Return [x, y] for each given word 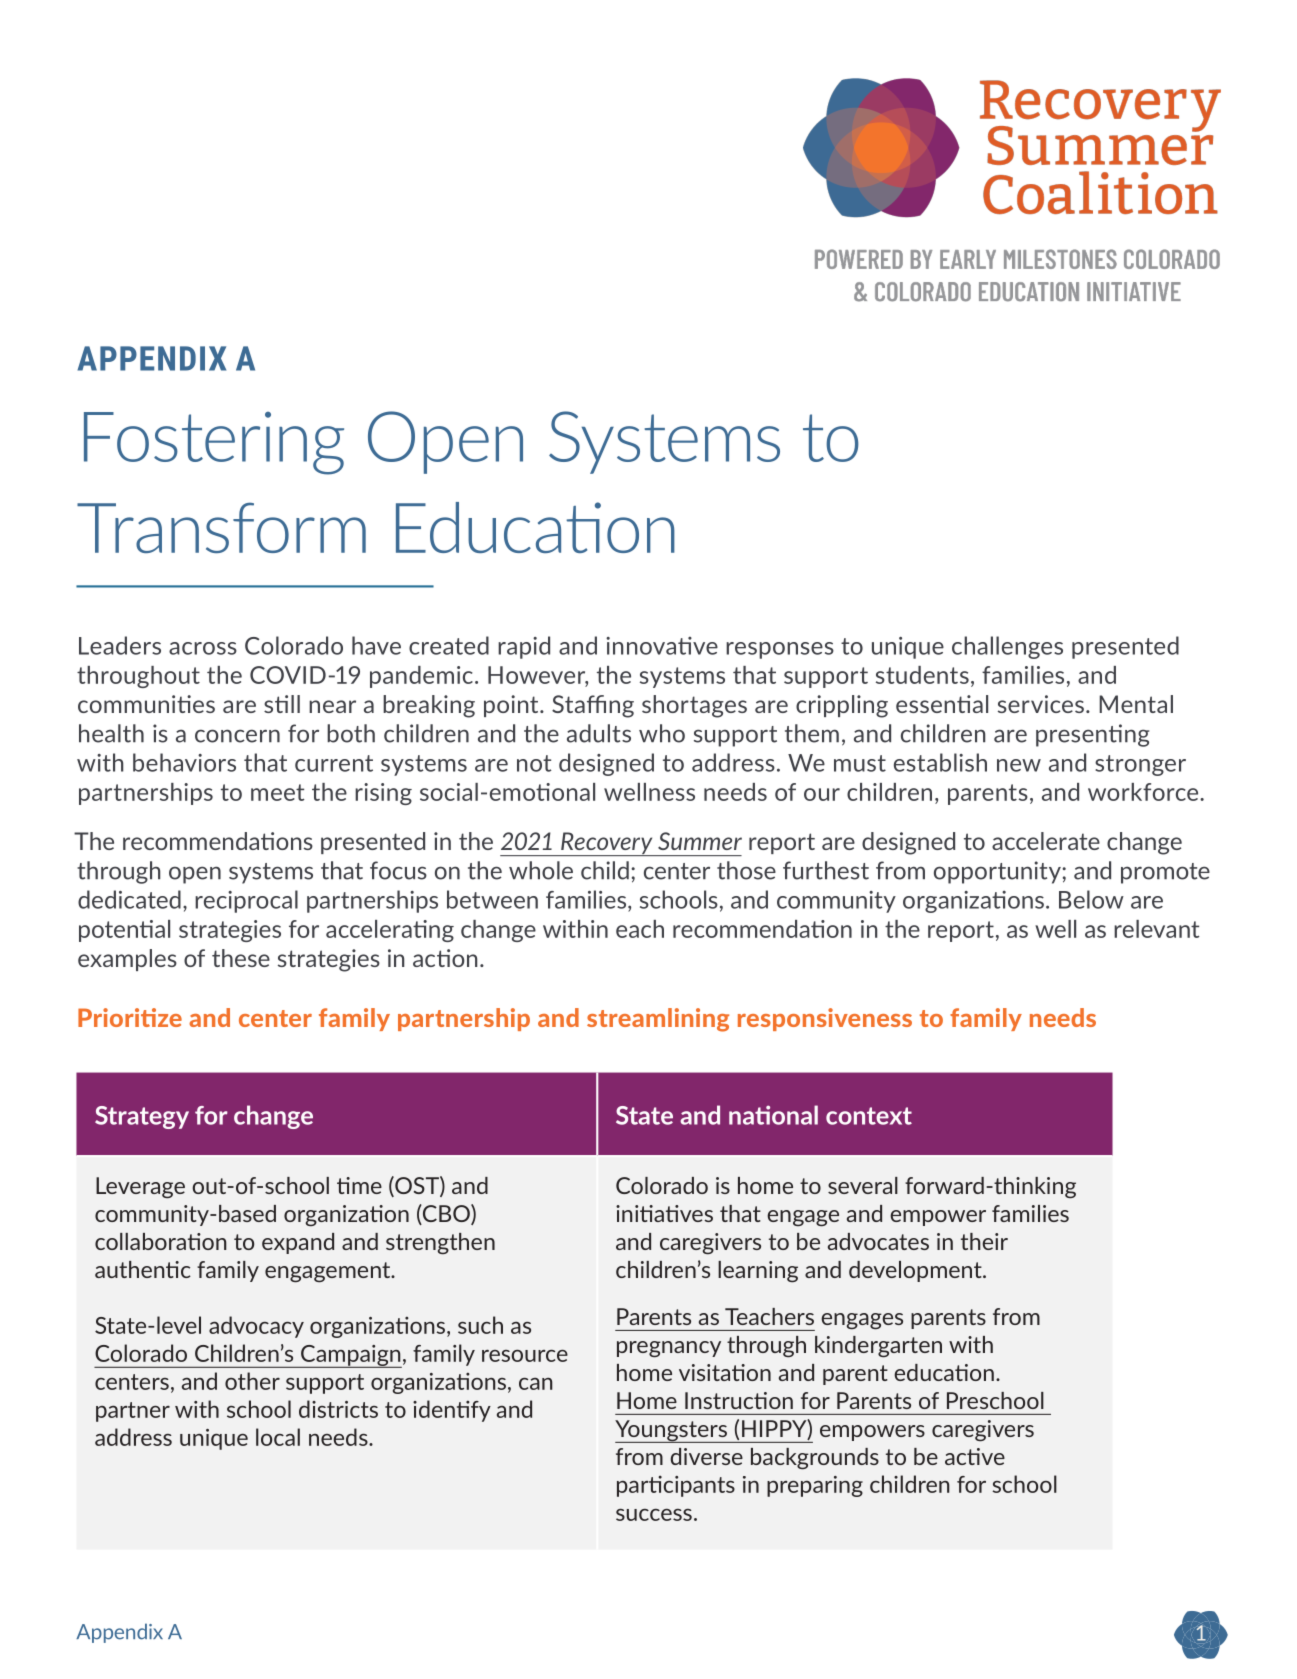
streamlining [658, 1020]
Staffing [593, 706]
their [984, 1241]
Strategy [142, 1117]
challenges [1007, 647]
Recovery [607, 844]
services [1041, 704]
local [278, 1437]
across [203, 648]
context [869, 1116]
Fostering [214, 443]
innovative [662, 645]
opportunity [998, 872]
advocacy [256, 1327]
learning [758, 1272]
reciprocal [246, 901]
